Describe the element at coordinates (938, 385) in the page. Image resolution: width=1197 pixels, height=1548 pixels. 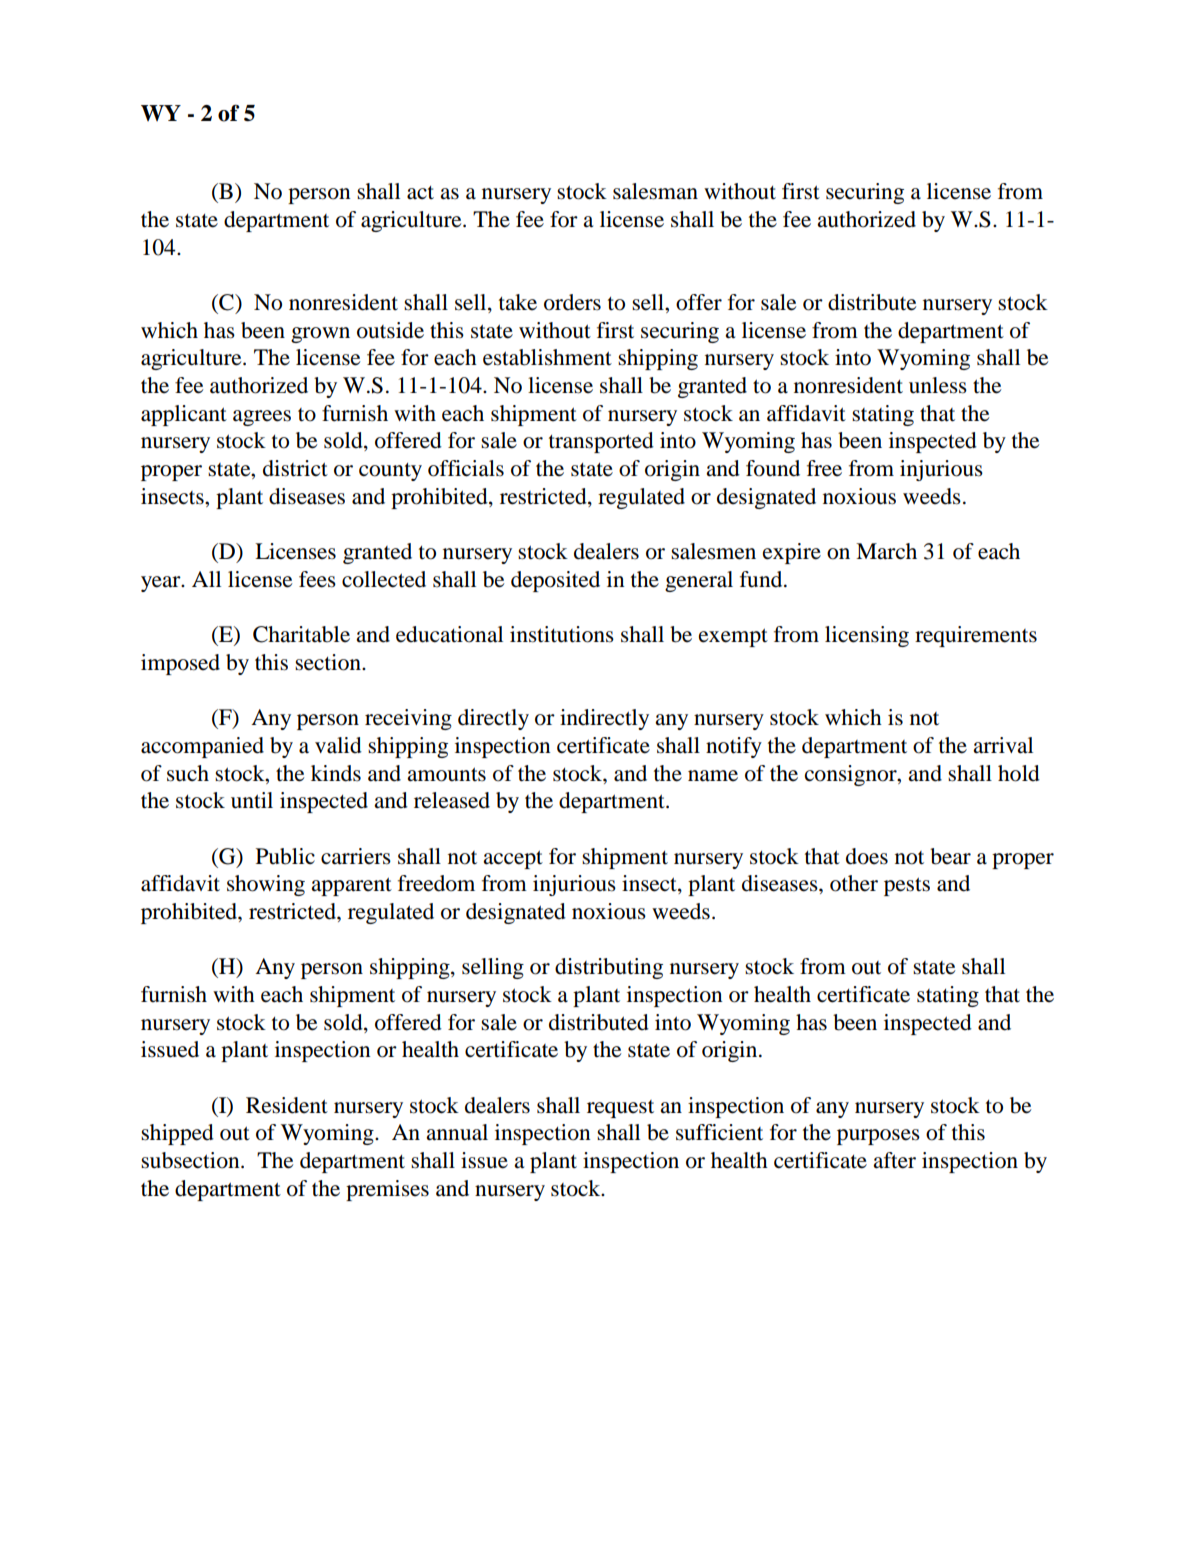
I see `unless` at that location.
